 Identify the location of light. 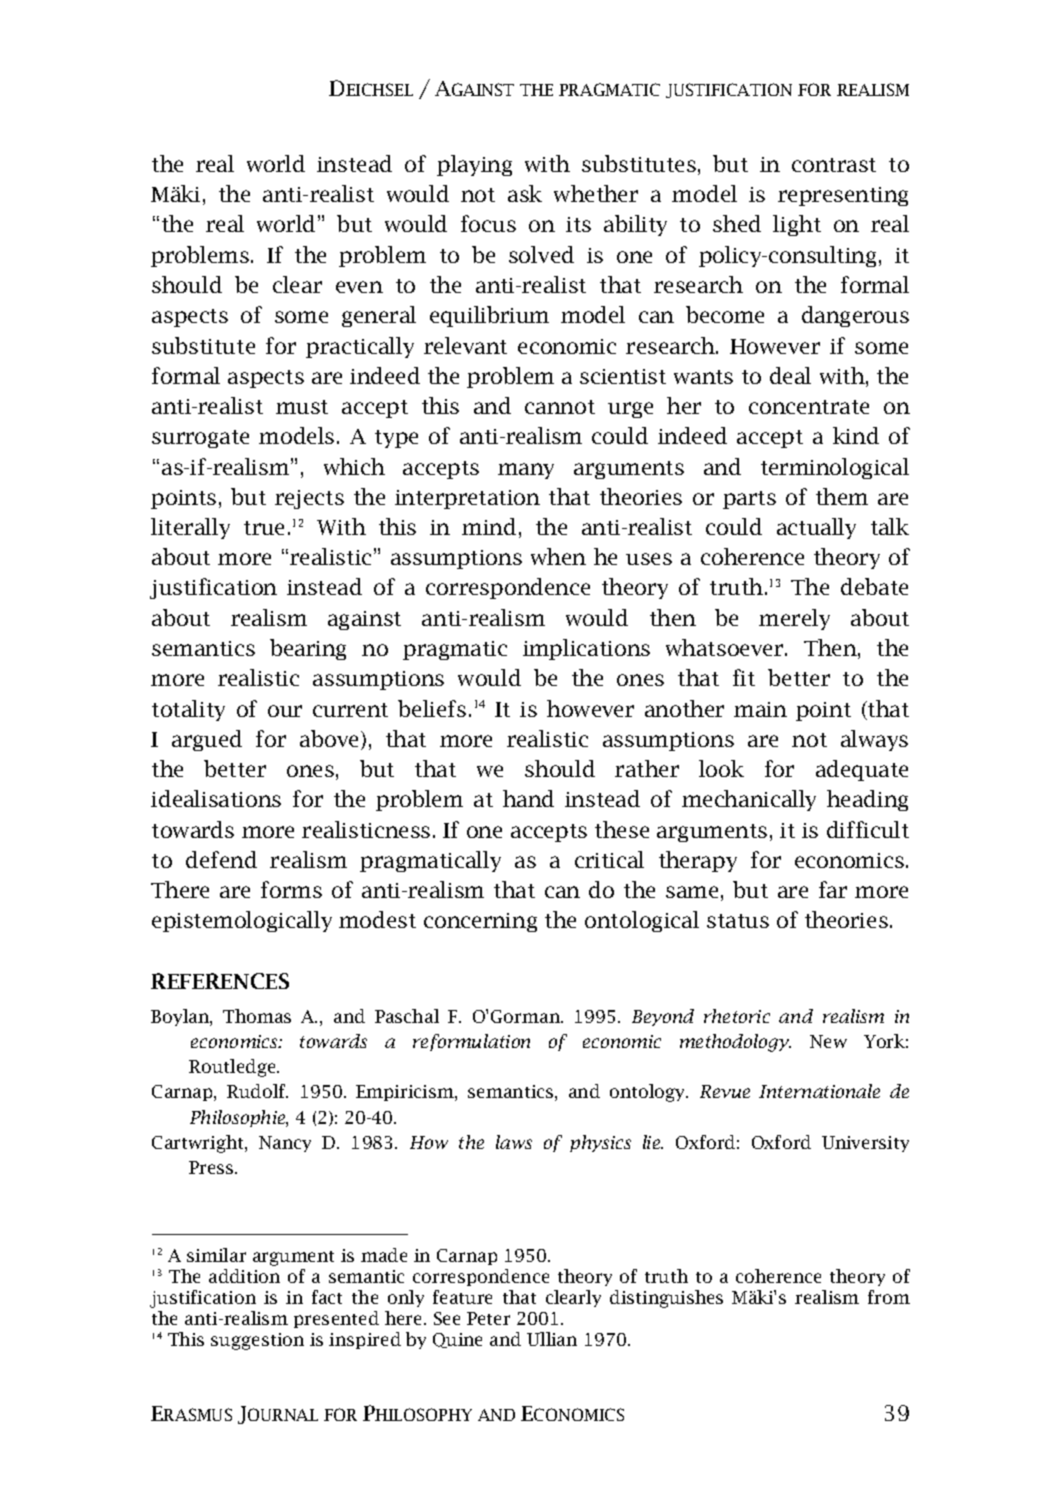
(797, 225).
